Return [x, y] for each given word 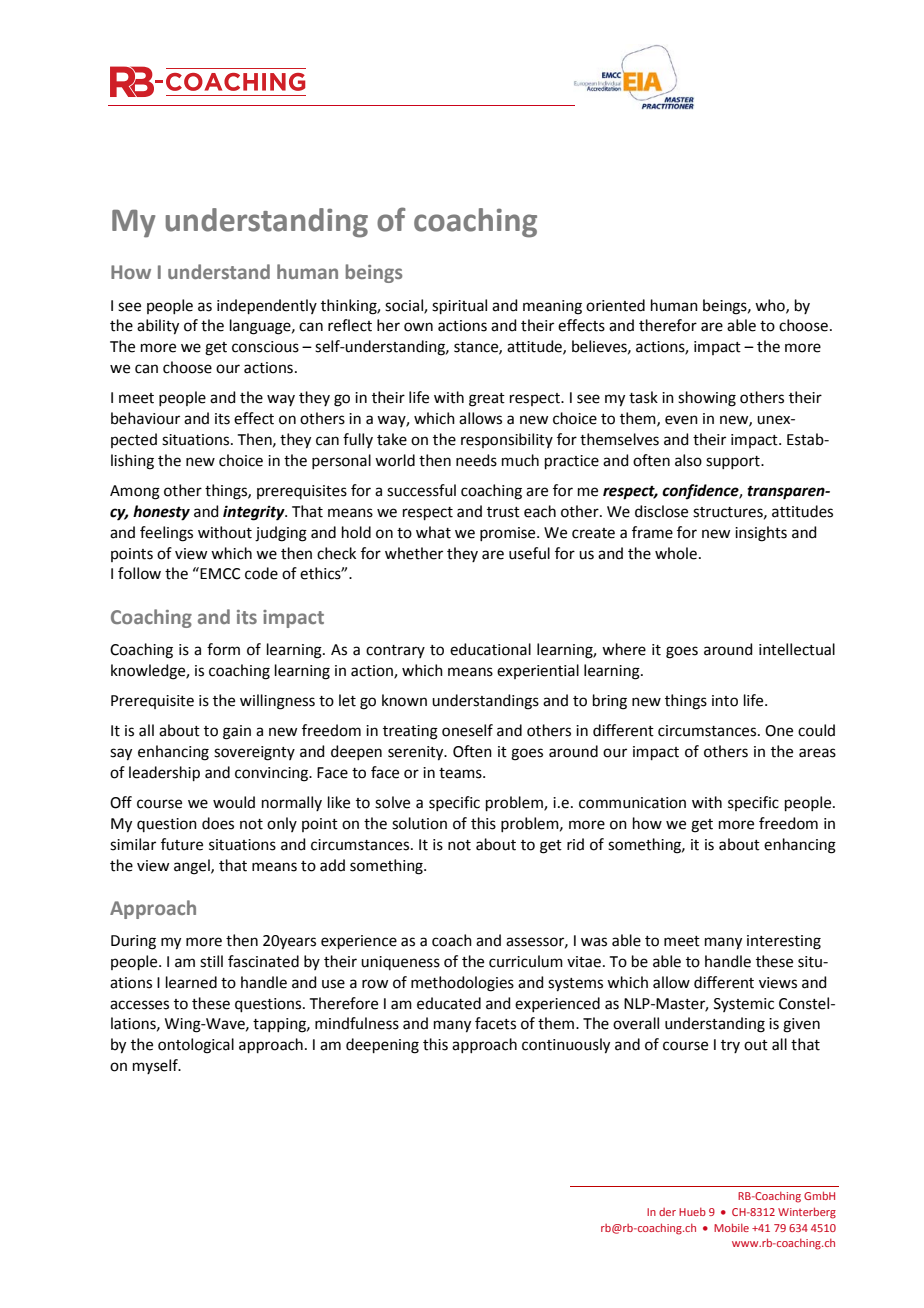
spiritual [459, 306]
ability [158, 327]
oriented [615, 305]
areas [817, 753]
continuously [566, 1046]
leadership [164, 773]
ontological [196, 1046]
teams [461, 773]
